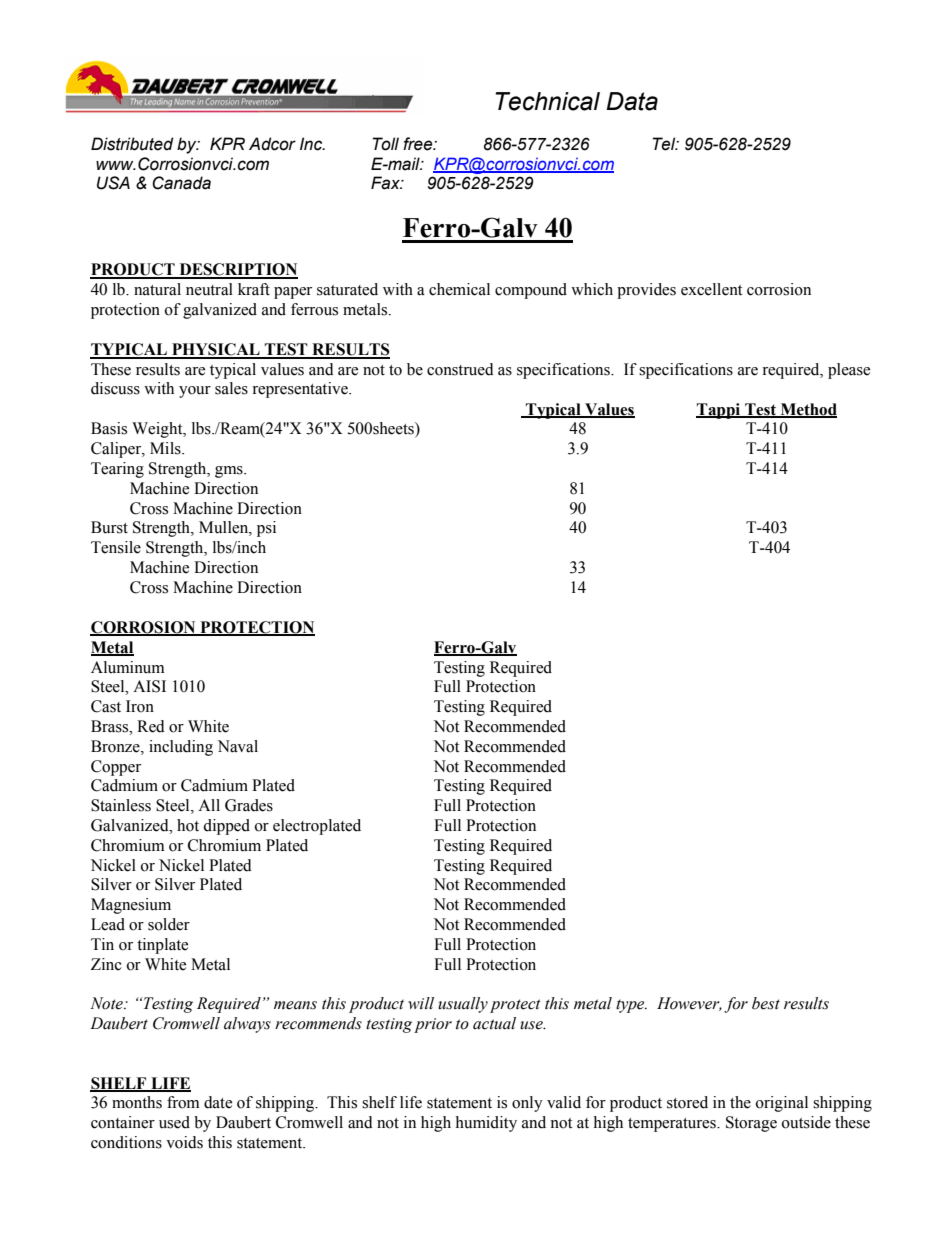 The image size is (952, 1233). What do you see at coordinates (166, 448) in the screenshot?
I see `Mils` at bounding box center [166, 448].
